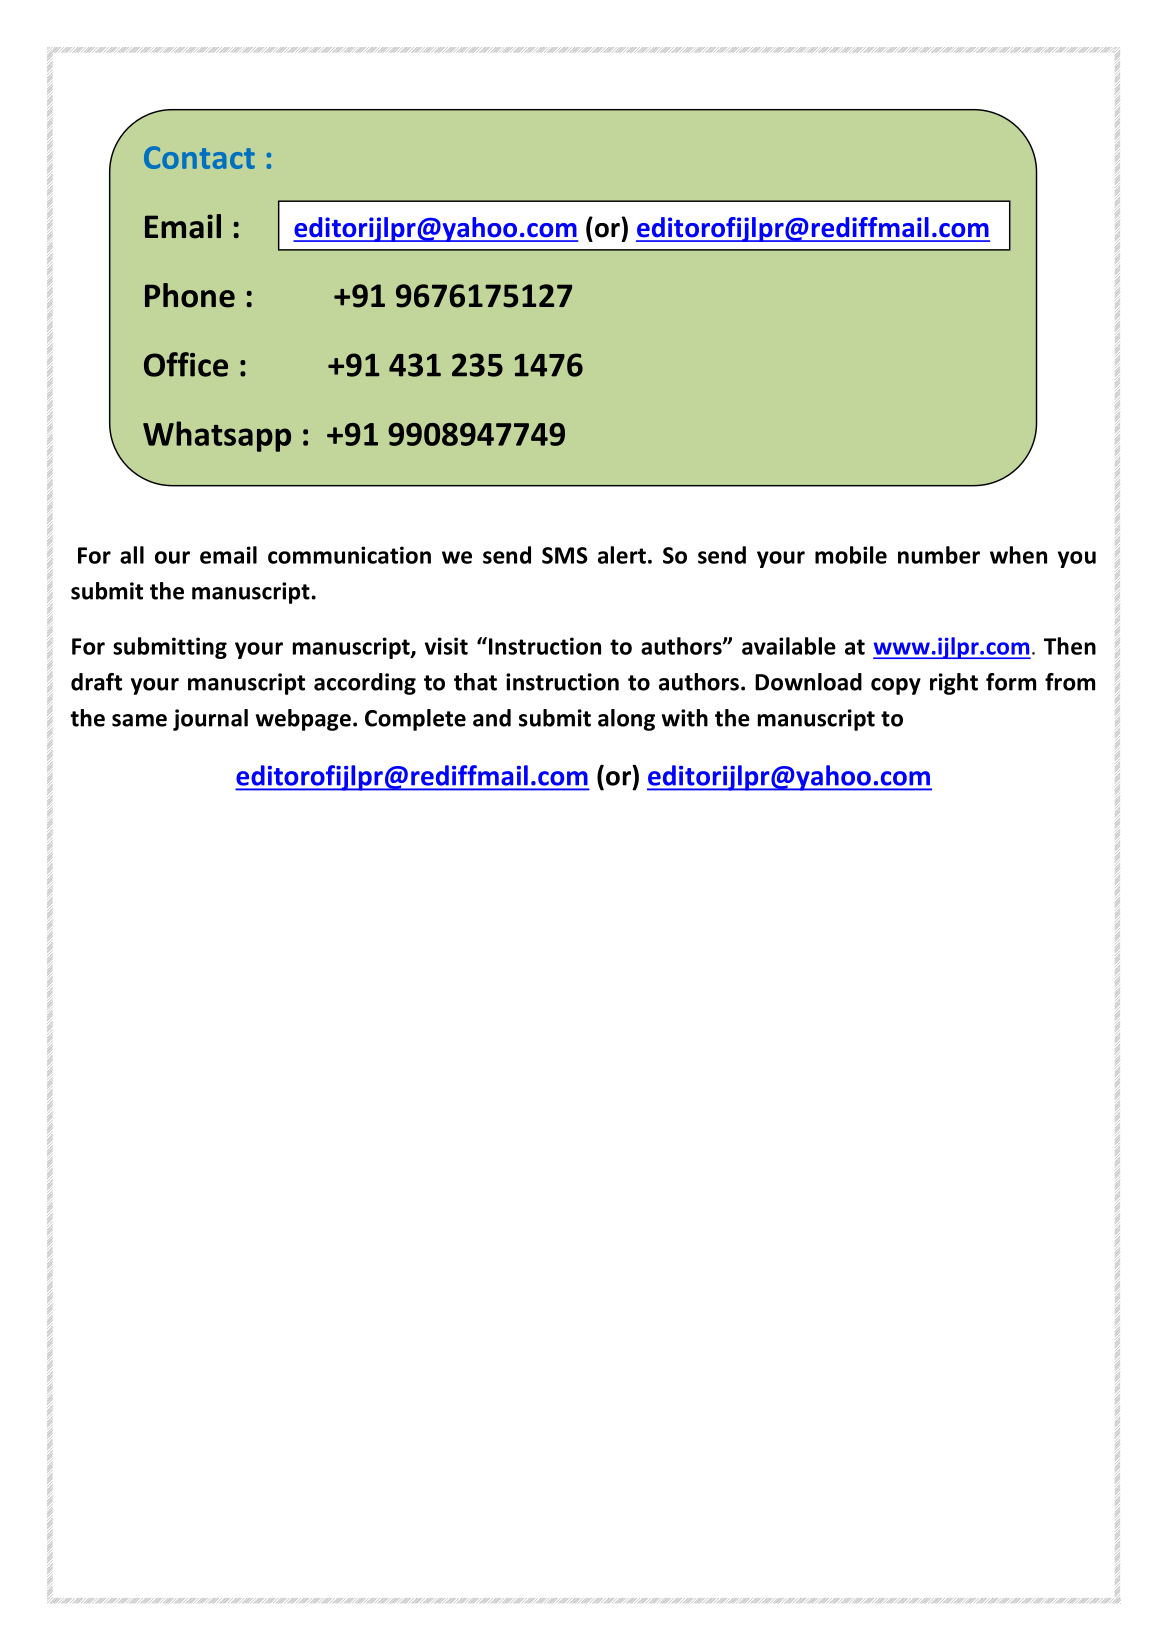 The height and width of the document is (1651, 1167). Describe the element at coordinates (190, 295) in the document. I see `Phone` at that location.
